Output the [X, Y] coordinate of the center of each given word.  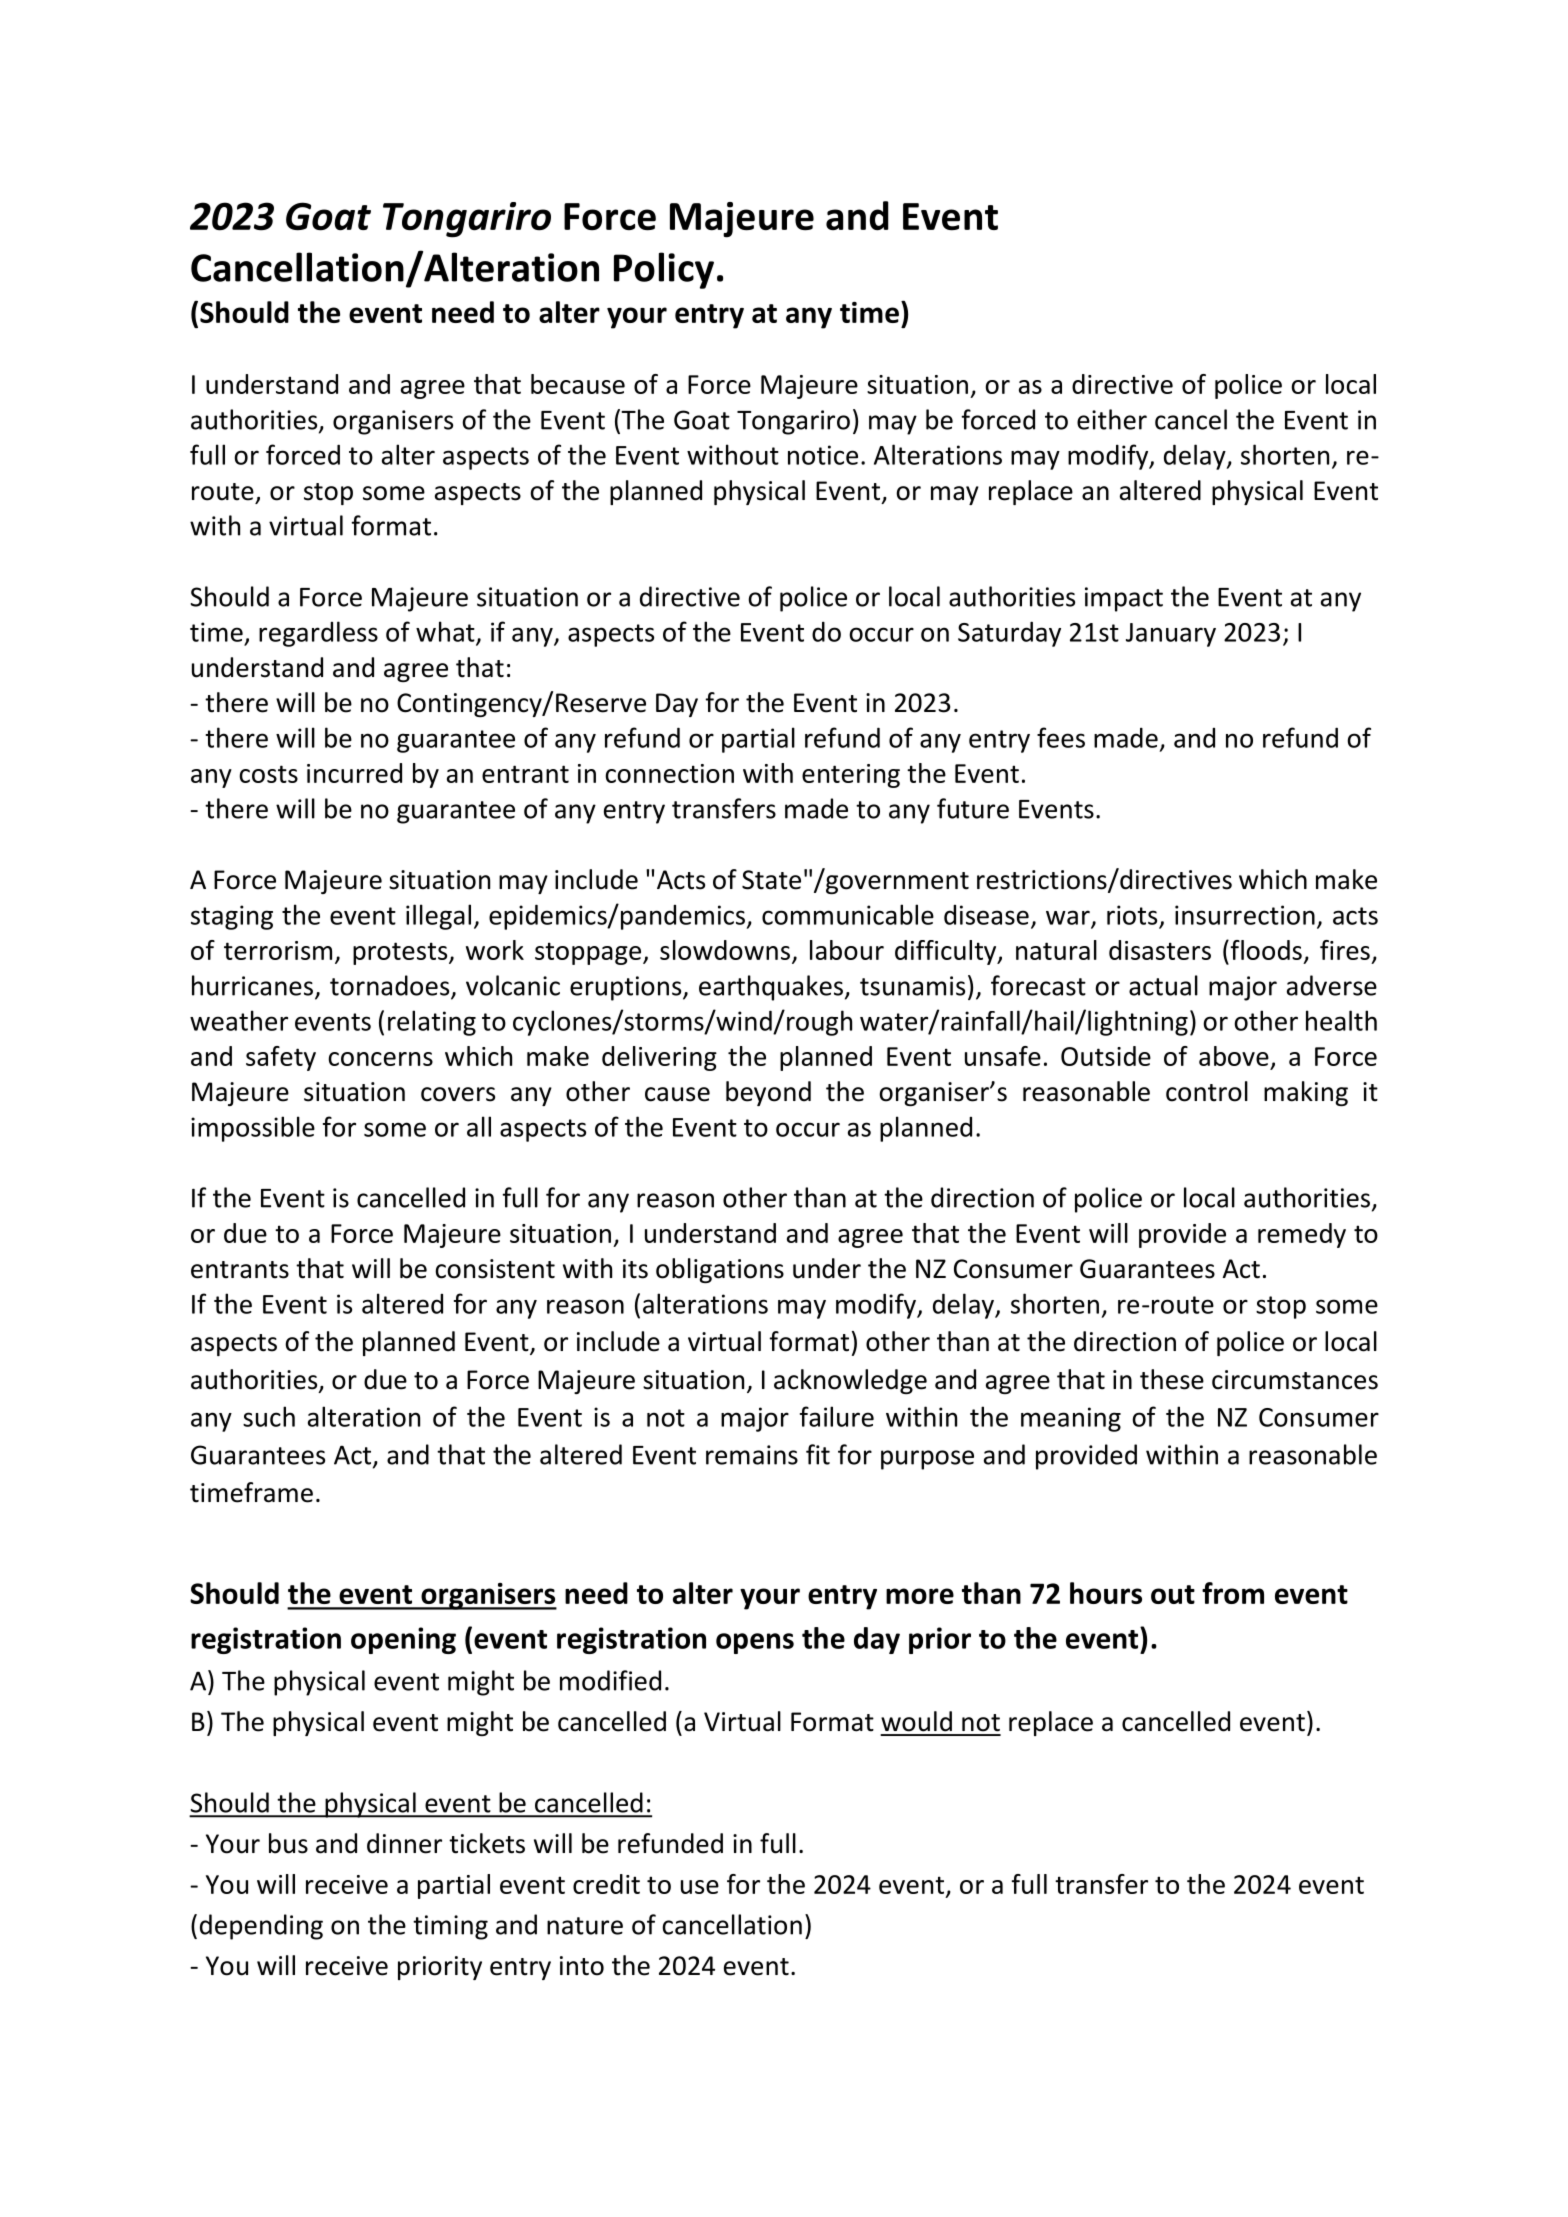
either [1112, 419]
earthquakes [771, 988]
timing [450, 1927]
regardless [318, 634]
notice [823, 455]
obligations [720, 1270]
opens [755, 1643]
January [1171, 635]
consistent [495, 1269]
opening [403, 1640]
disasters [1160, 950]
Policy [664, 270]
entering [851, 776]
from [1233, 1593]
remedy [1302, 1235]
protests [401, 953]
